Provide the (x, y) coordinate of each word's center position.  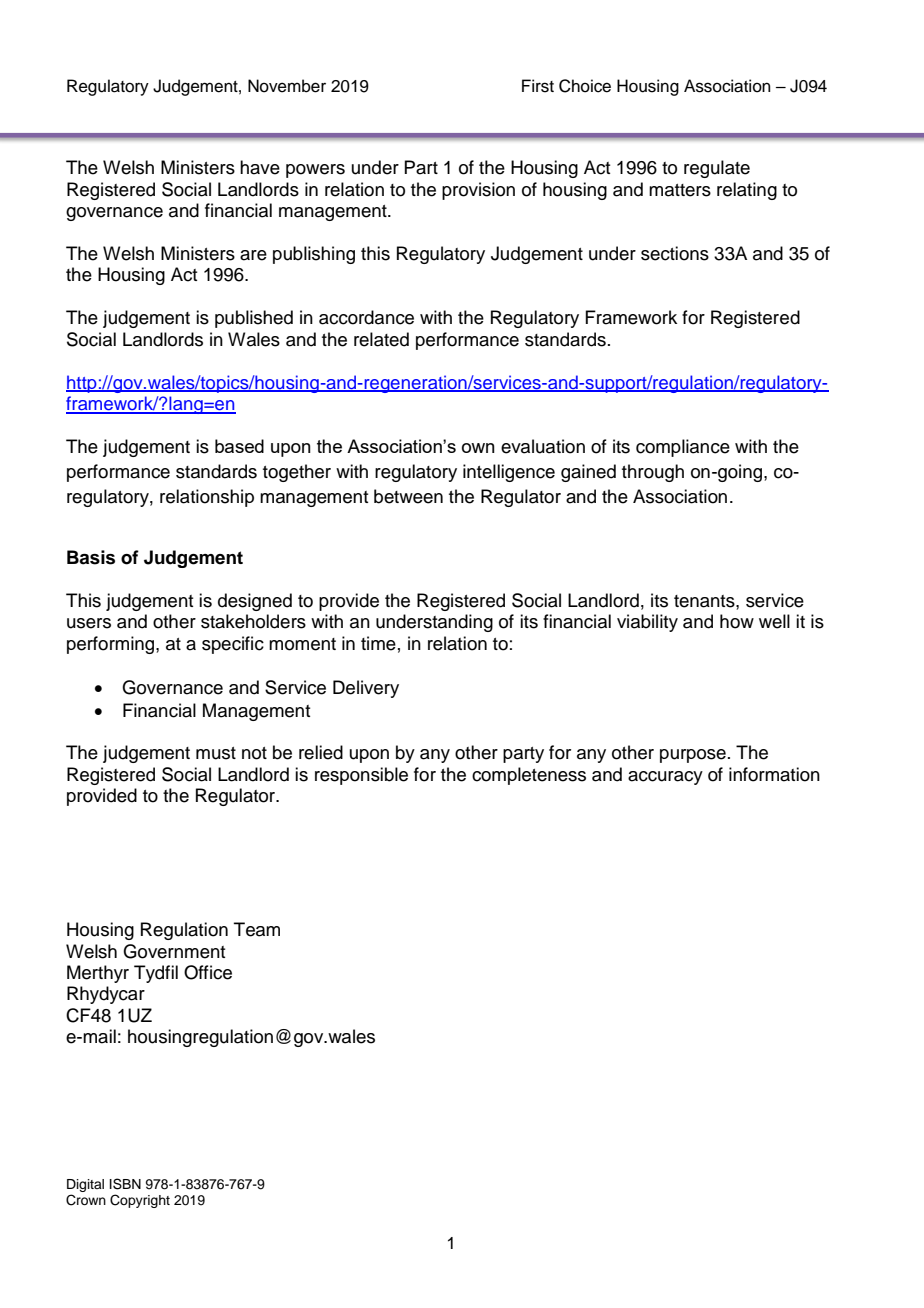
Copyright (140, 1201)
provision (478, 191)
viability (647, 623)
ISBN (125, 1184)
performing (112, 645)
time (378, 643)
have (260, 167)
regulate (717, 169)
